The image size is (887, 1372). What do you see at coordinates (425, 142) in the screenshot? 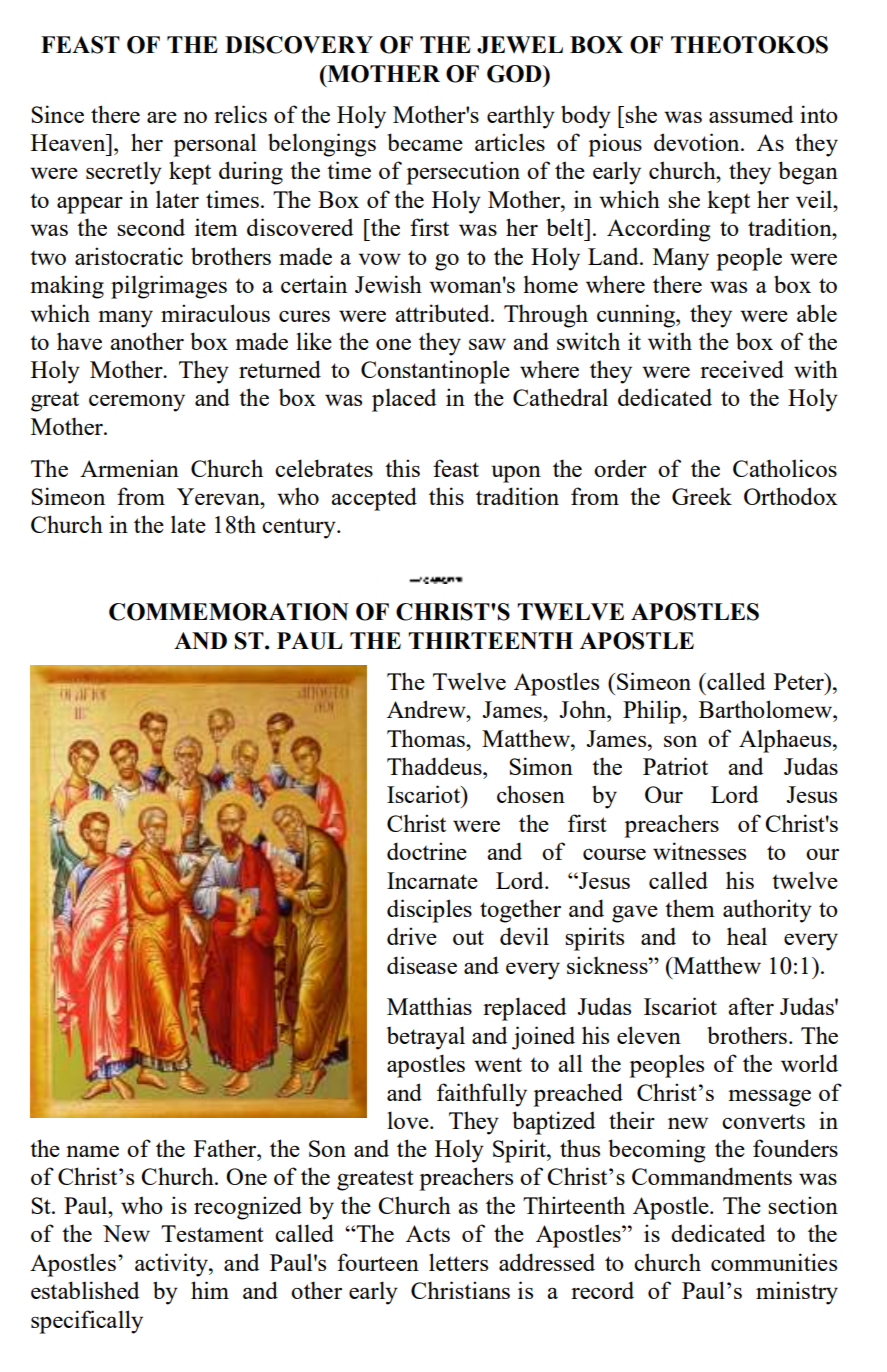
I see `became` at bounding box center [425, 142].
